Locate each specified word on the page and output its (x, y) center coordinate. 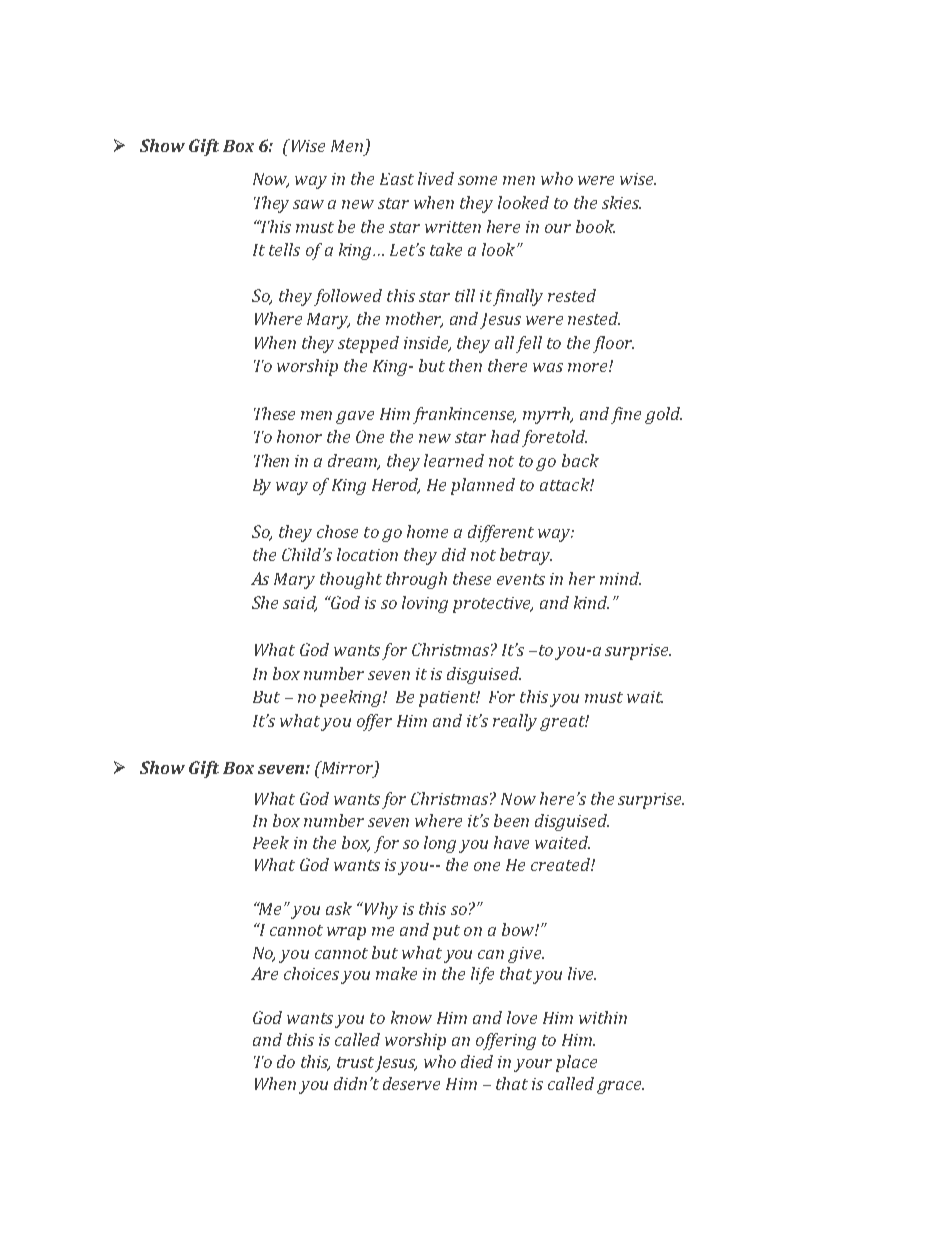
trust (355, 1062)
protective (493, 605)
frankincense (464, 415)
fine (626, 415)
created (561, 864)
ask (339, 908)
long (440, 844)
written (453, 227)
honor (299, 436)
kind (591, 602)
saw (308, 204)
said (300, 603)
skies (621, 202)
